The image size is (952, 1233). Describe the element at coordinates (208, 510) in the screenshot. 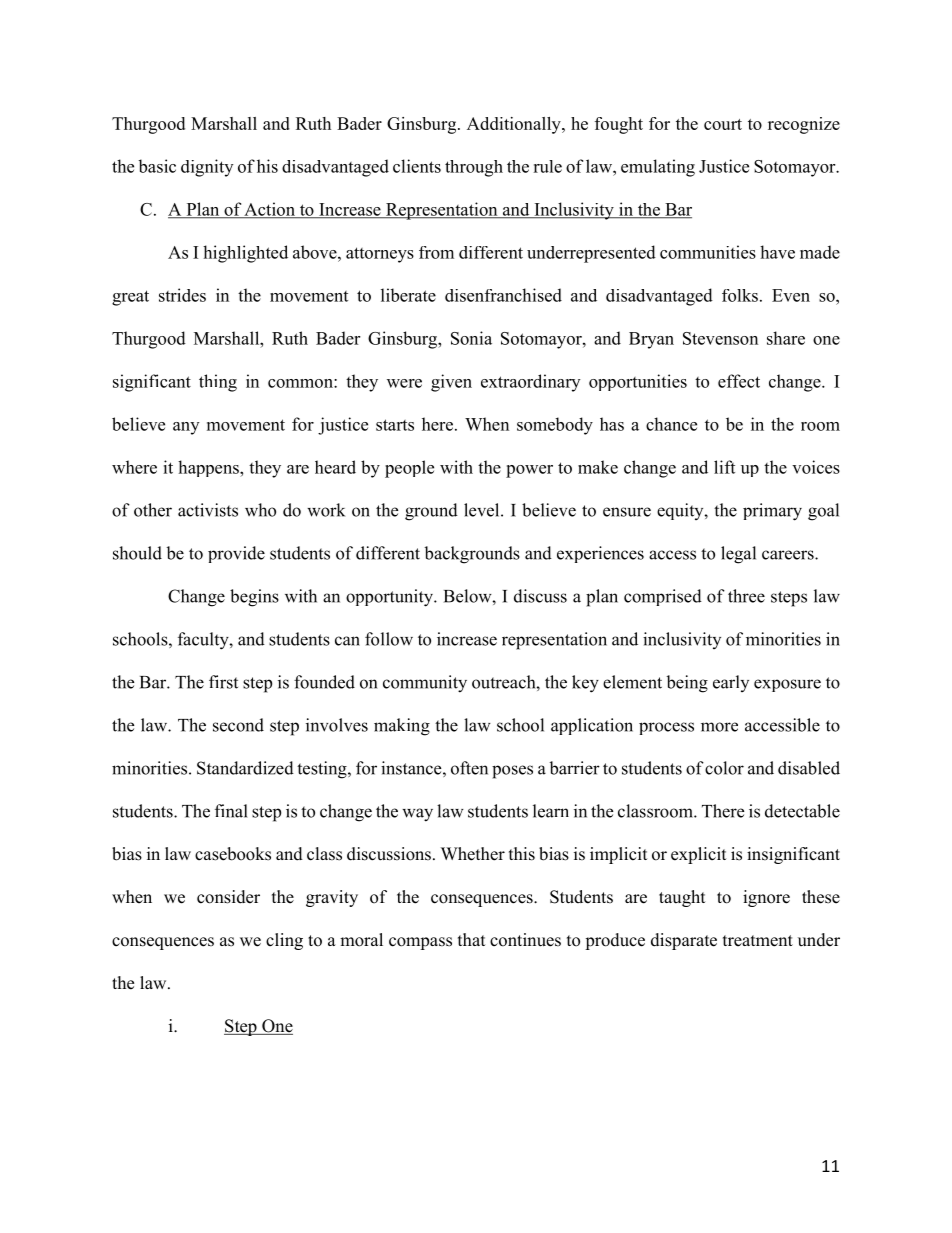

I see `activists` at that location.
